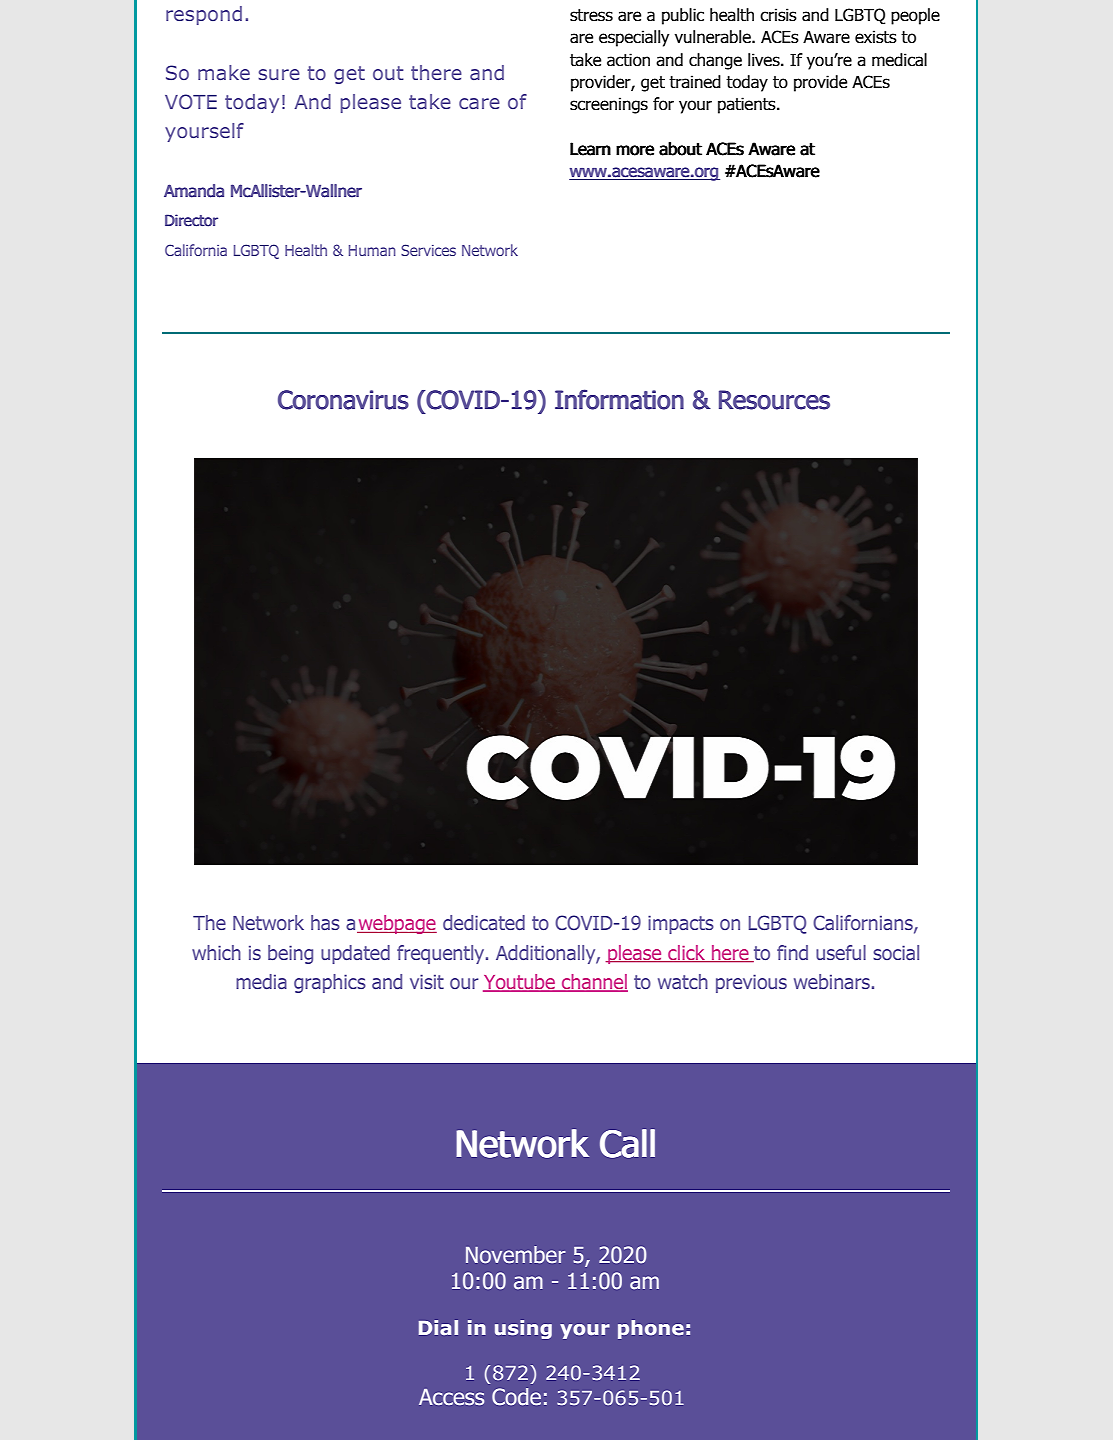 The width and height of the document is (1113, 1440). I want to click on Dial, so click(438, 1327).
